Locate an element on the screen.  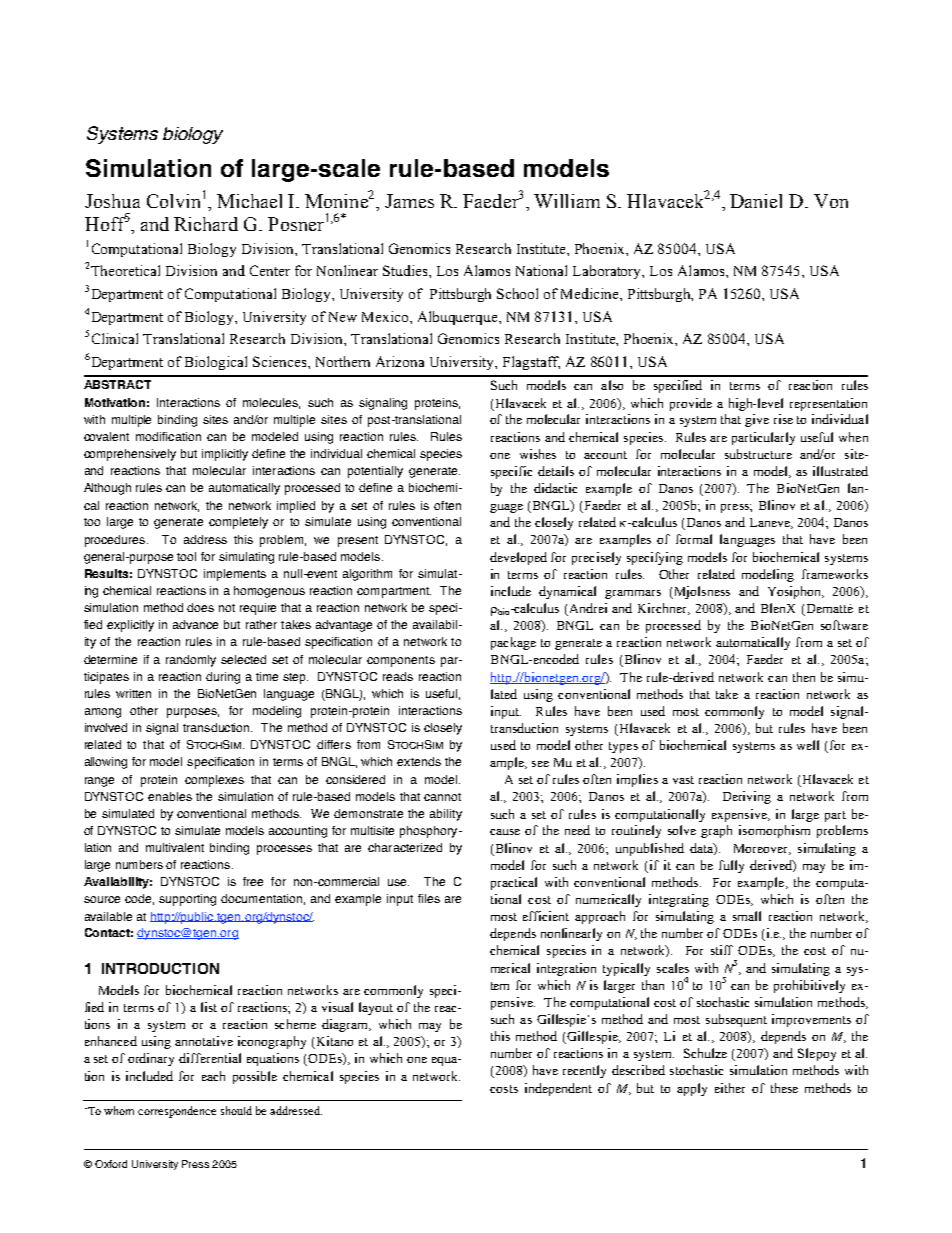
then is located at coordinates (804, 677).
